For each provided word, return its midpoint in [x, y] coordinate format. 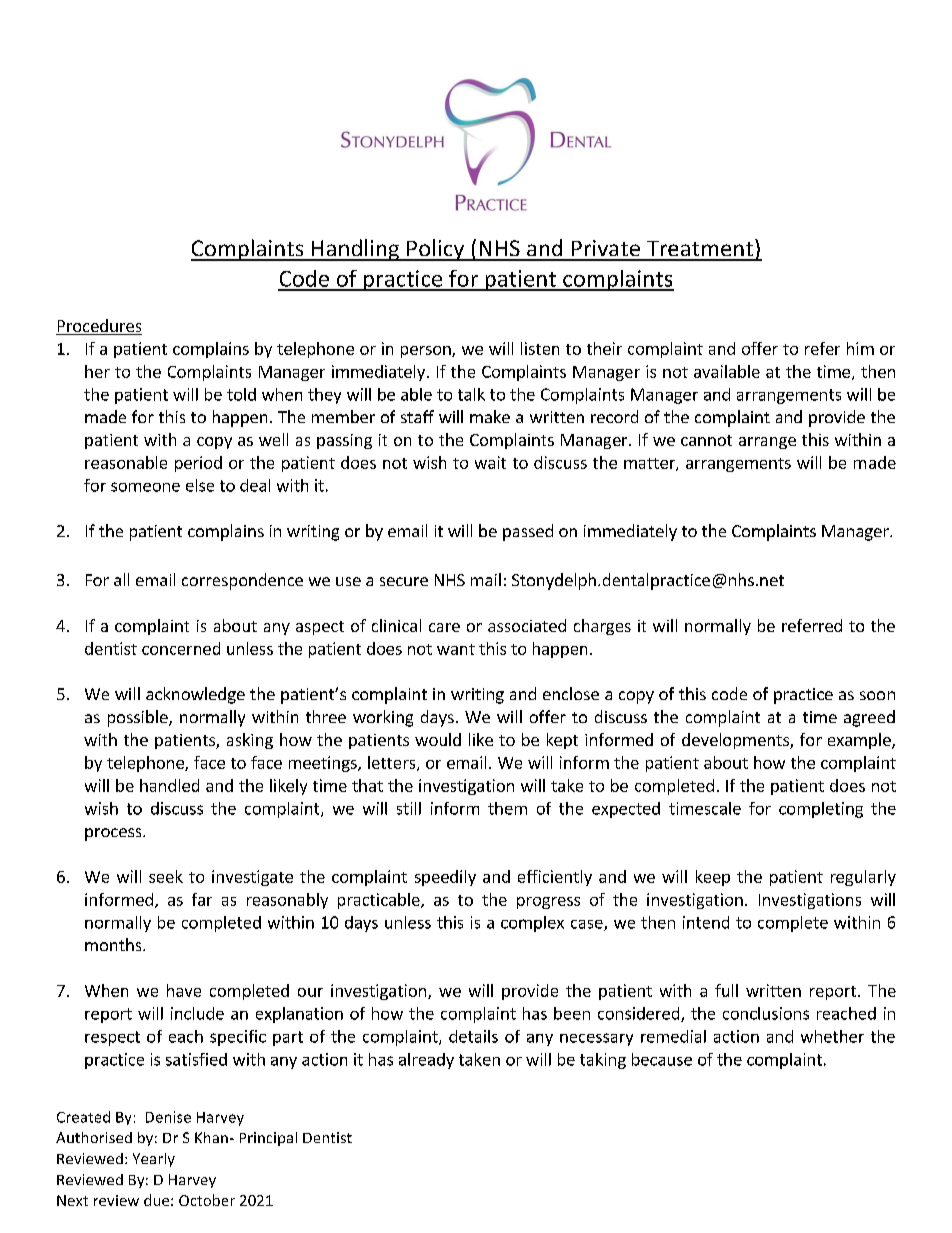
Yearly [154, 1160]
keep [713, 878]
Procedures [99, 327]
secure [404, 581]
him [860, 348]
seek [166, 876]
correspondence [242, 581]
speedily [445, 878]
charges [602, 627]
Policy [436, 250]
